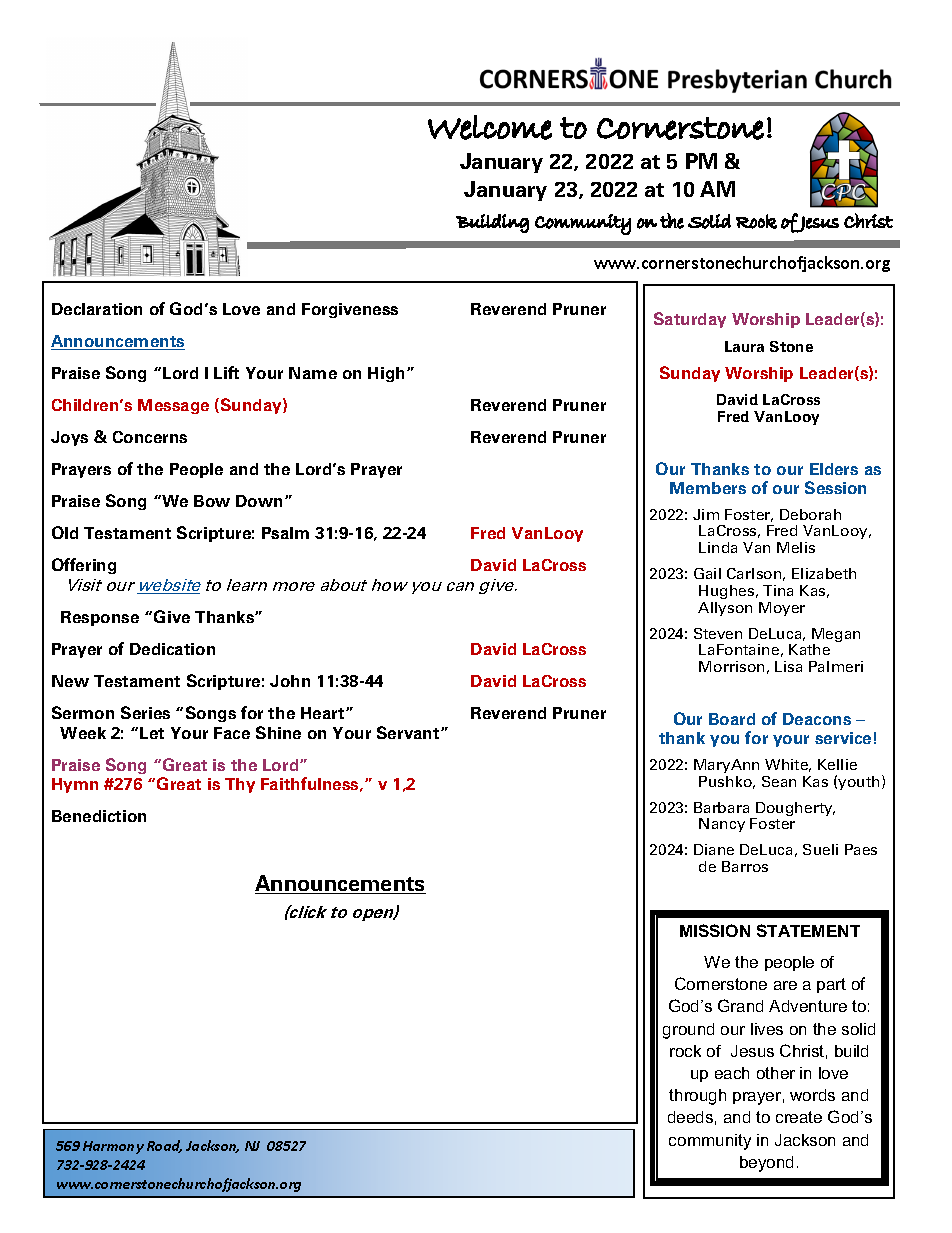 The height and width of the document is (1233, 952). I want to click on Laura, so click(744, 346).
